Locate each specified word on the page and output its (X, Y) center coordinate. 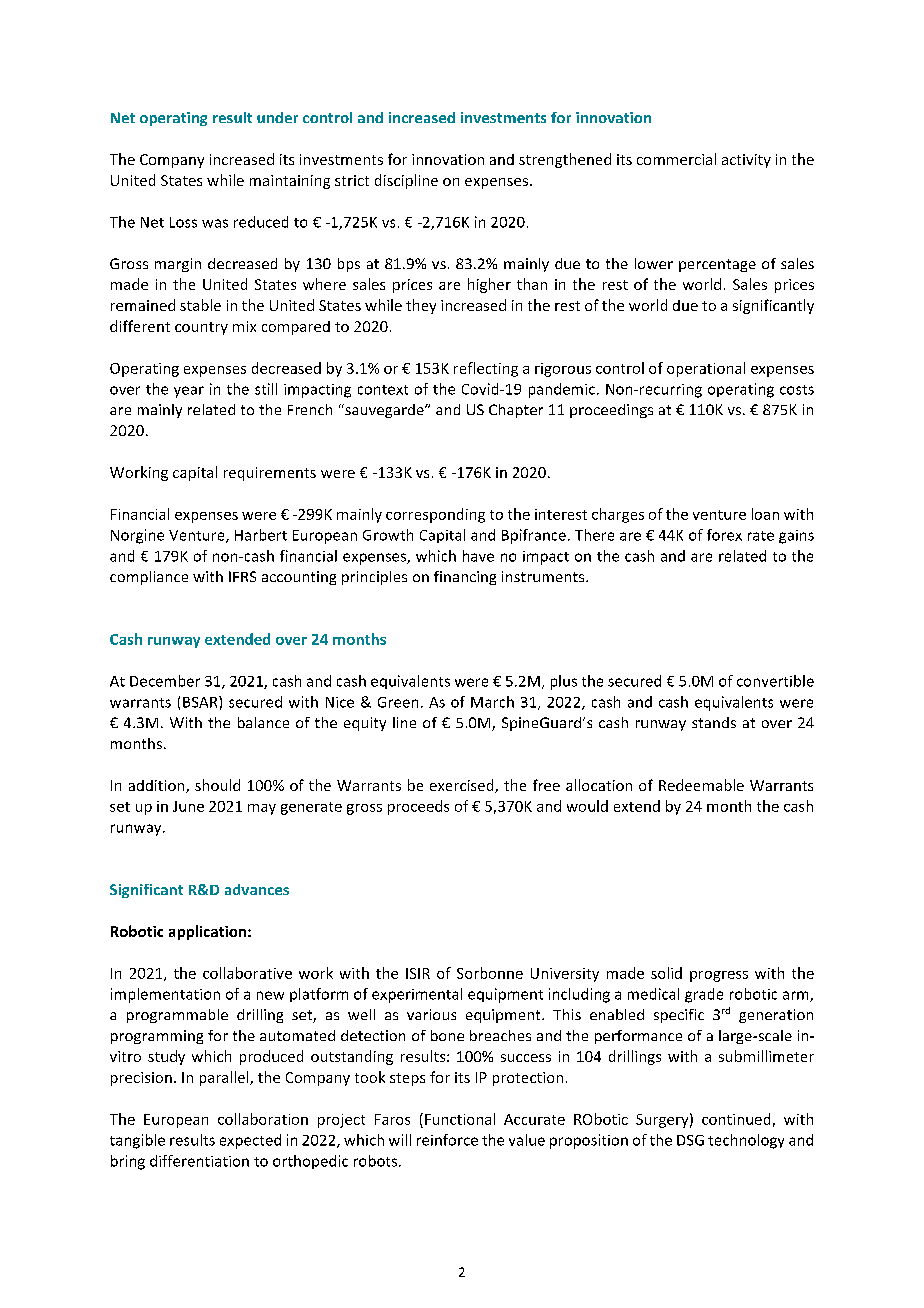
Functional (460, 1119)
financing (465, 578)
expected (250, 1141)
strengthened (565, 160)
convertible (775, 681)
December (165, 681)
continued (736, 1119)
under (277, 117)
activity (746, 161)
